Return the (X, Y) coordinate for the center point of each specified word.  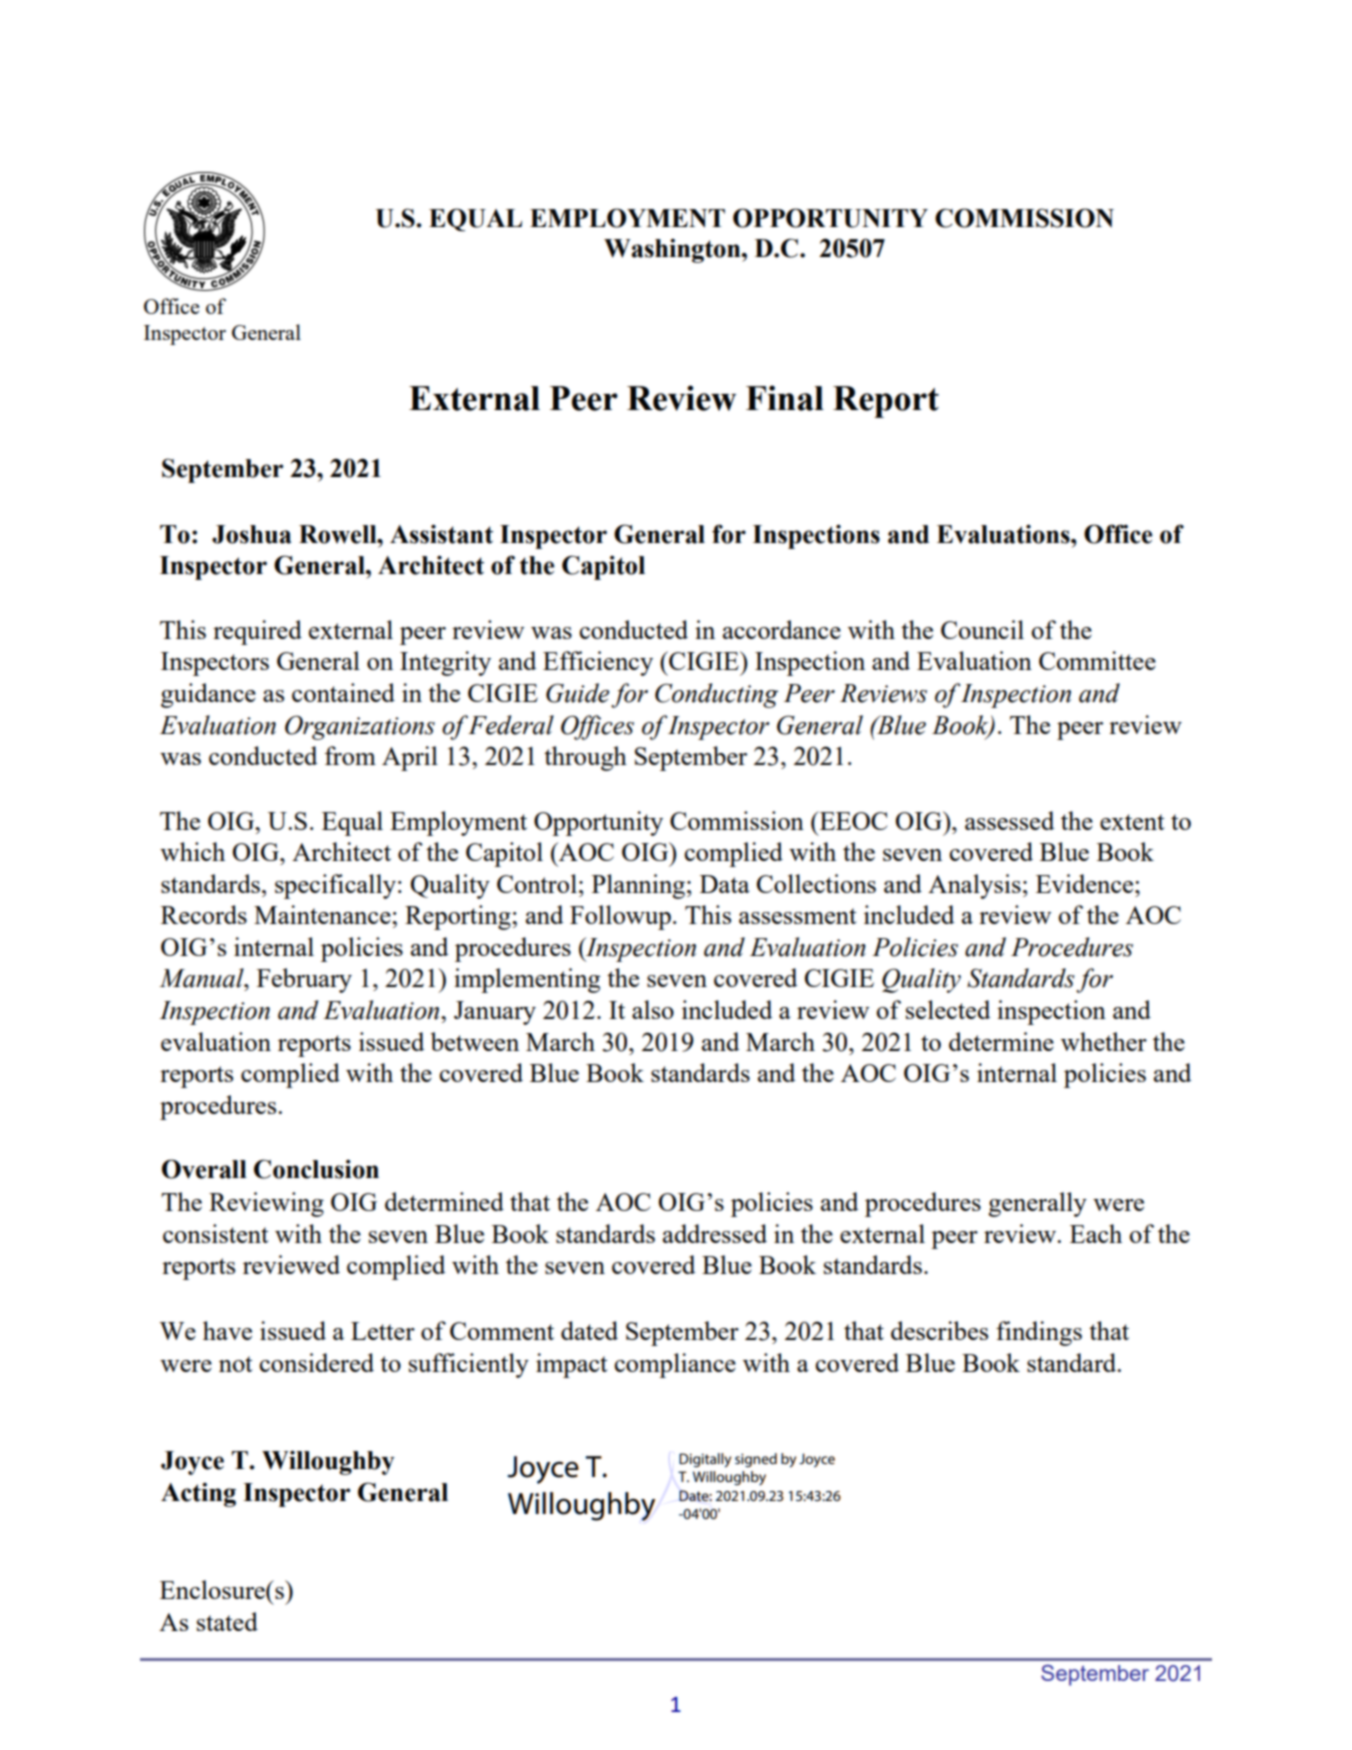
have (227, 1330)
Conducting (716, 695)
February (304, 980)
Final (785, 398)
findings (1039, 1333)
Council (982, 629)
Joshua (251, 534)
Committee (1097, 660)
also (653, 1009)
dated (589, 1330)
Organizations (360, 727)
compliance (675, 1365)
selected (948, 1009)
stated (227, 1621)
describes (939, 1330)
